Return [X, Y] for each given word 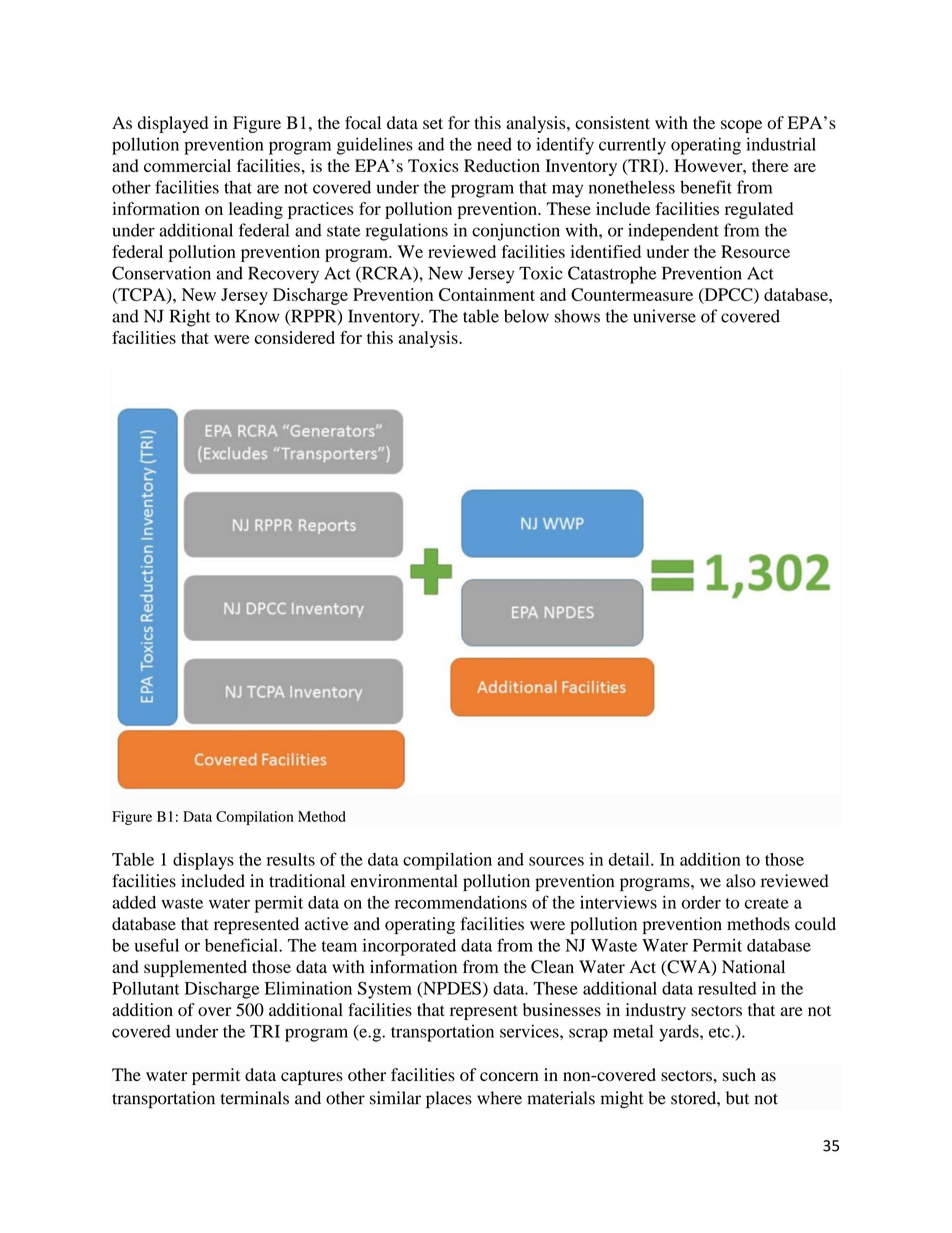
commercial [187, 165]
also [741, 881]
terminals [255, 1098]
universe [664, 316]
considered [295, 337]
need [494, 144]
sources [556, 861]
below [526, 316]
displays [203, 861]
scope [741, 126]
